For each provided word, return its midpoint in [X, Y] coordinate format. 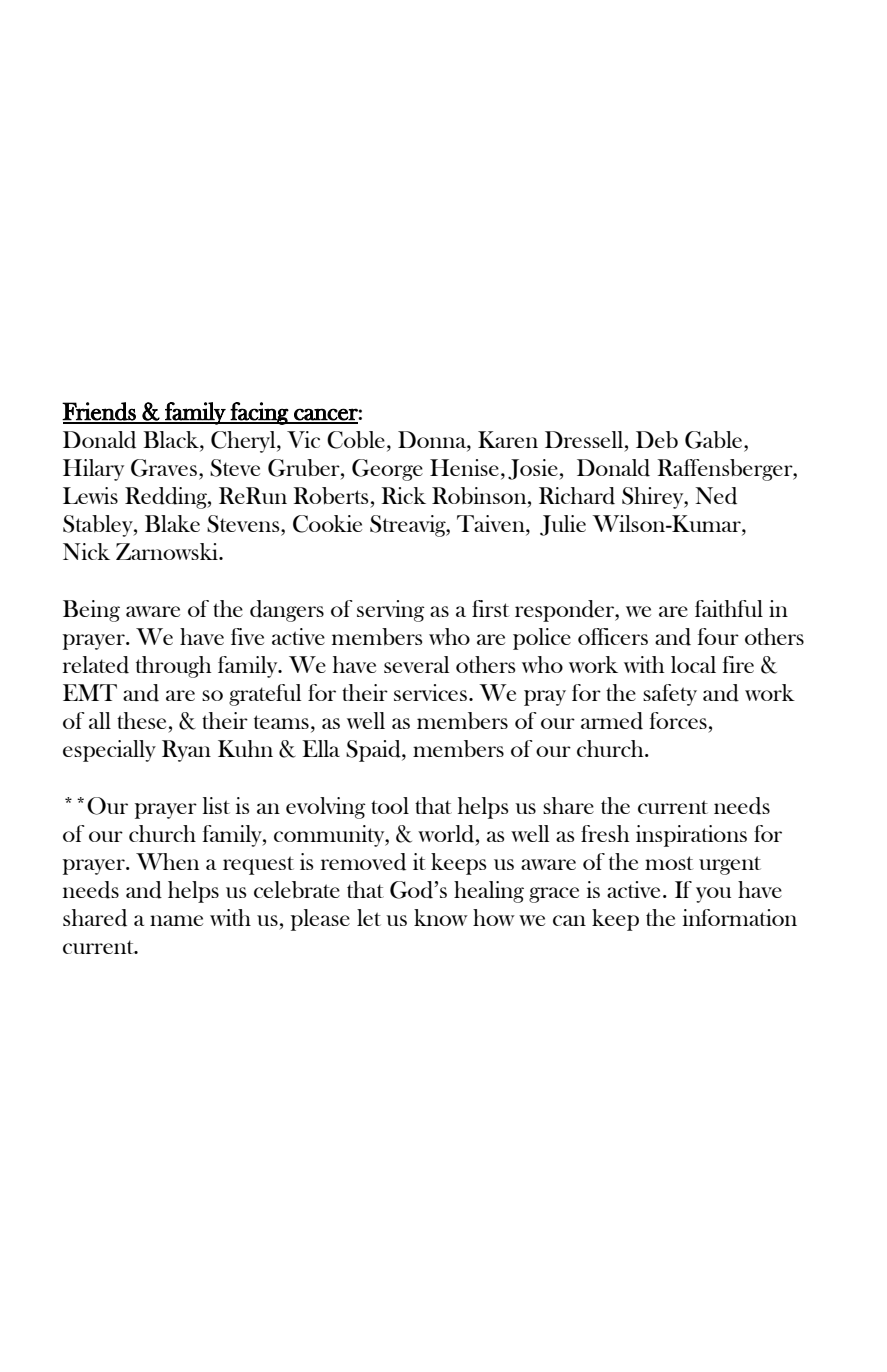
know [441, 917]
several [416, 664]
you [713, 895]
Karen [508, 439]
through [174, 667]
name [176, 920]
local [693, 664]
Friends [100, 412]
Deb [657, 439]
